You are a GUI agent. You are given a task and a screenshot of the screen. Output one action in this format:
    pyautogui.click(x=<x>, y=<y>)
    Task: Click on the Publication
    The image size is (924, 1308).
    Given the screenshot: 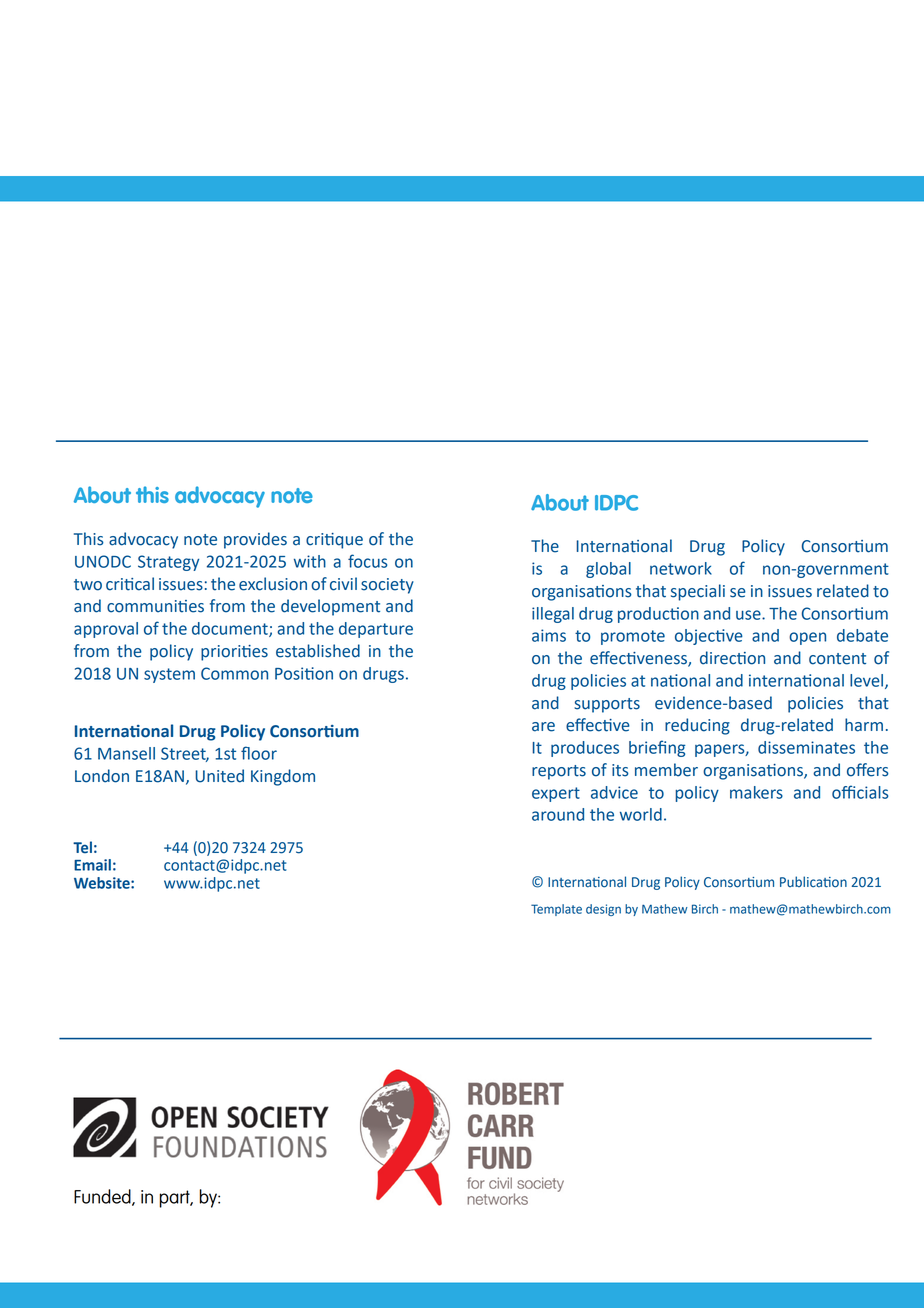 What is the action you would take?
    pyautogui.click(x=813, y=882)
